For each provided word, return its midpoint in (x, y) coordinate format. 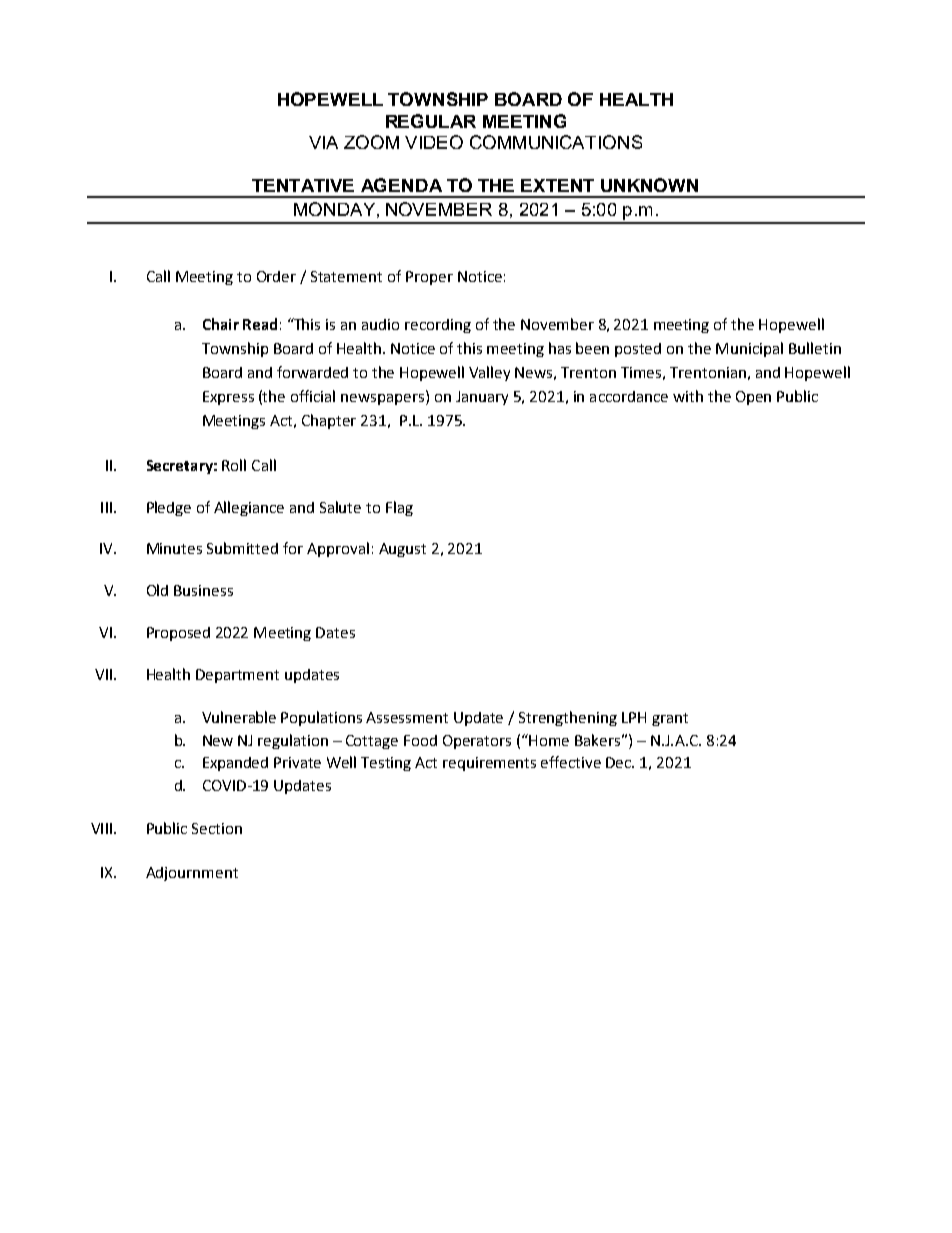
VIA (323, 142)
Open (753, 398)
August (402, 550)
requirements (489, 764)
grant (670, 719)
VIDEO (434, 142)
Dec (620, 762)
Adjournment (192, 874)
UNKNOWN (649, 185)
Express (228, 398)
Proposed (178, 634)
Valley (489, 373)
